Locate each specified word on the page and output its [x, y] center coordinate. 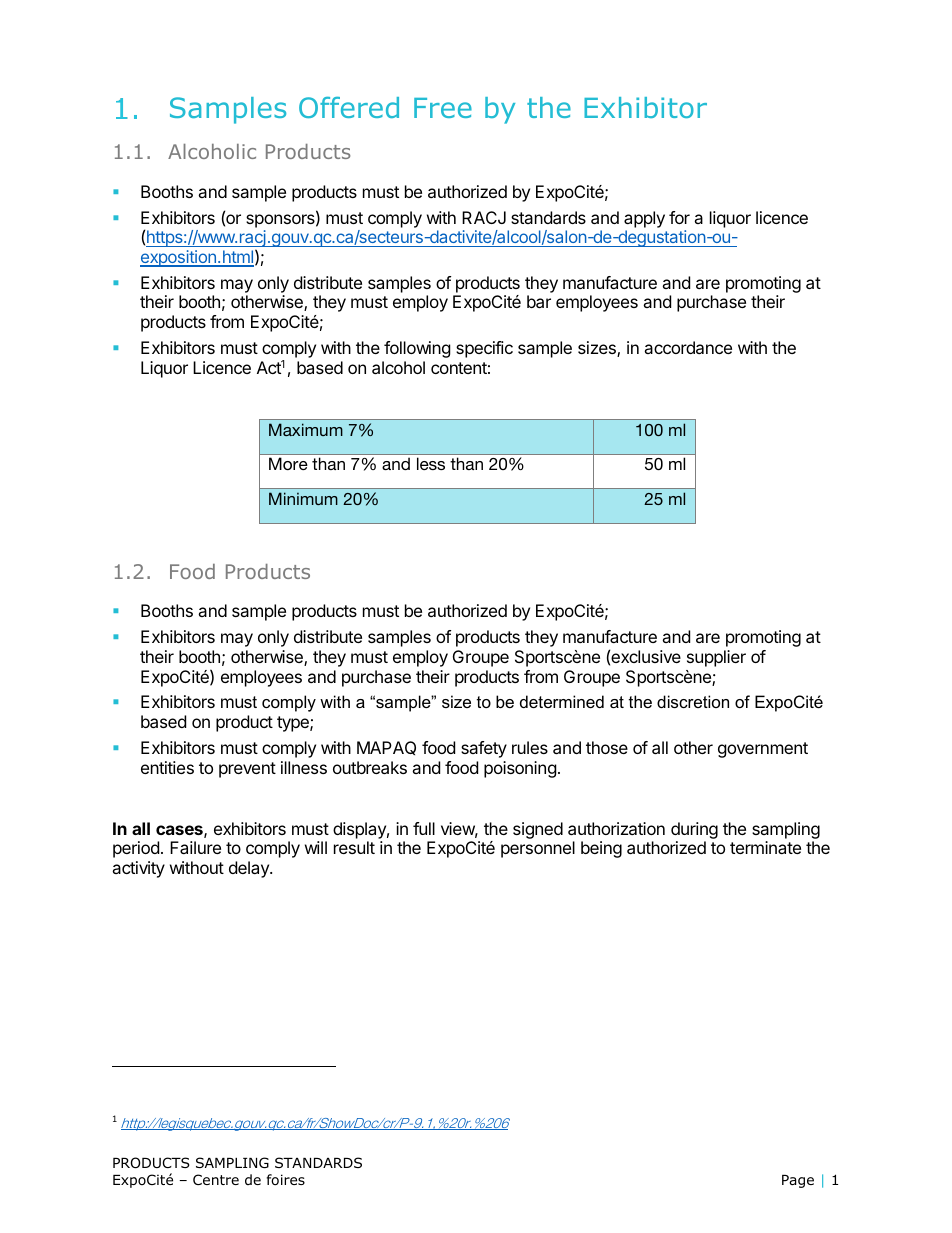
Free [443, 108]
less [431, 463]
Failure [195, 847]
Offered [349, 107]
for [679, 217]
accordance [688, 347]
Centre [216, 1179]
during [694, 832]
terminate [765, 847]
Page [798, 1181]
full [424, 828]
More [288, 463]
